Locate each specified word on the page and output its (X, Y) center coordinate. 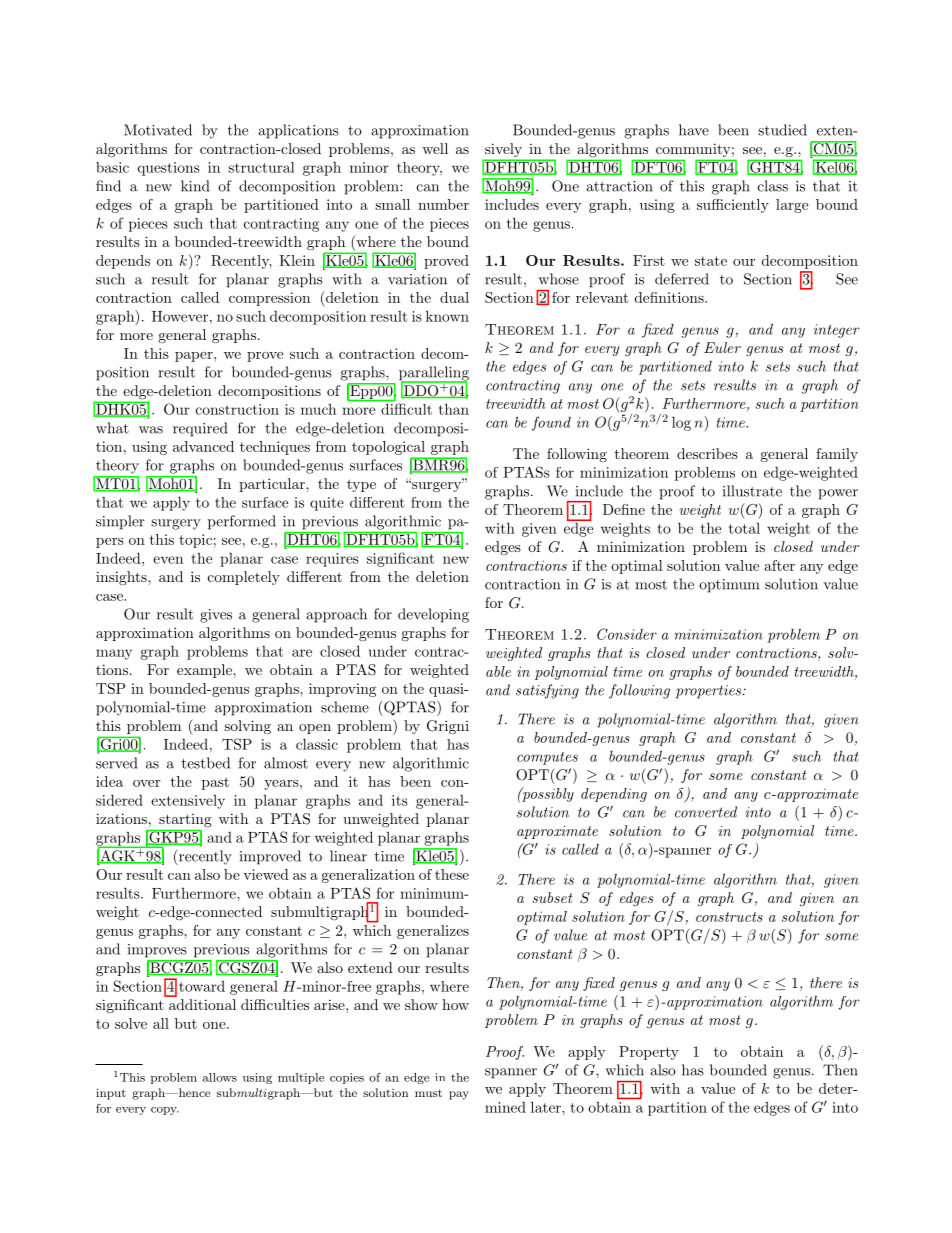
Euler (722, 347)
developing (433, 615)
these (452, 874)
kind (195, 186)
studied (782, 130)
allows (220, 1077)
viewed (266, 874)
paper (195, 357)
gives (216, 616)
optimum (729, 586)
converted (706, 812)
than (454, 409)
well (435, 148)
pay (459, 1095)
